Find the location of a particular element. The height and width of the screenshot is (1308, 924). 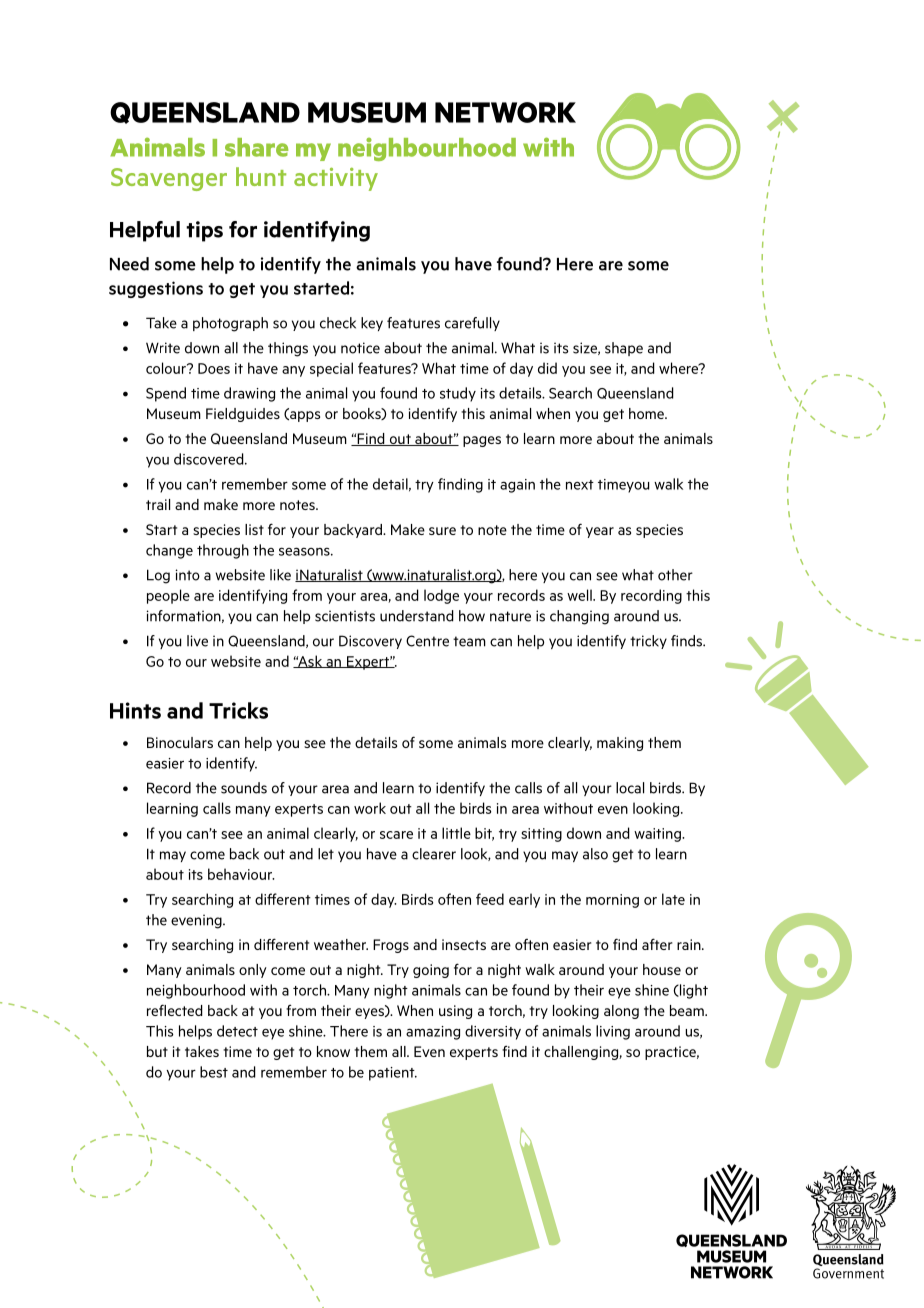

sounds is located at coordinates (244, 788).
